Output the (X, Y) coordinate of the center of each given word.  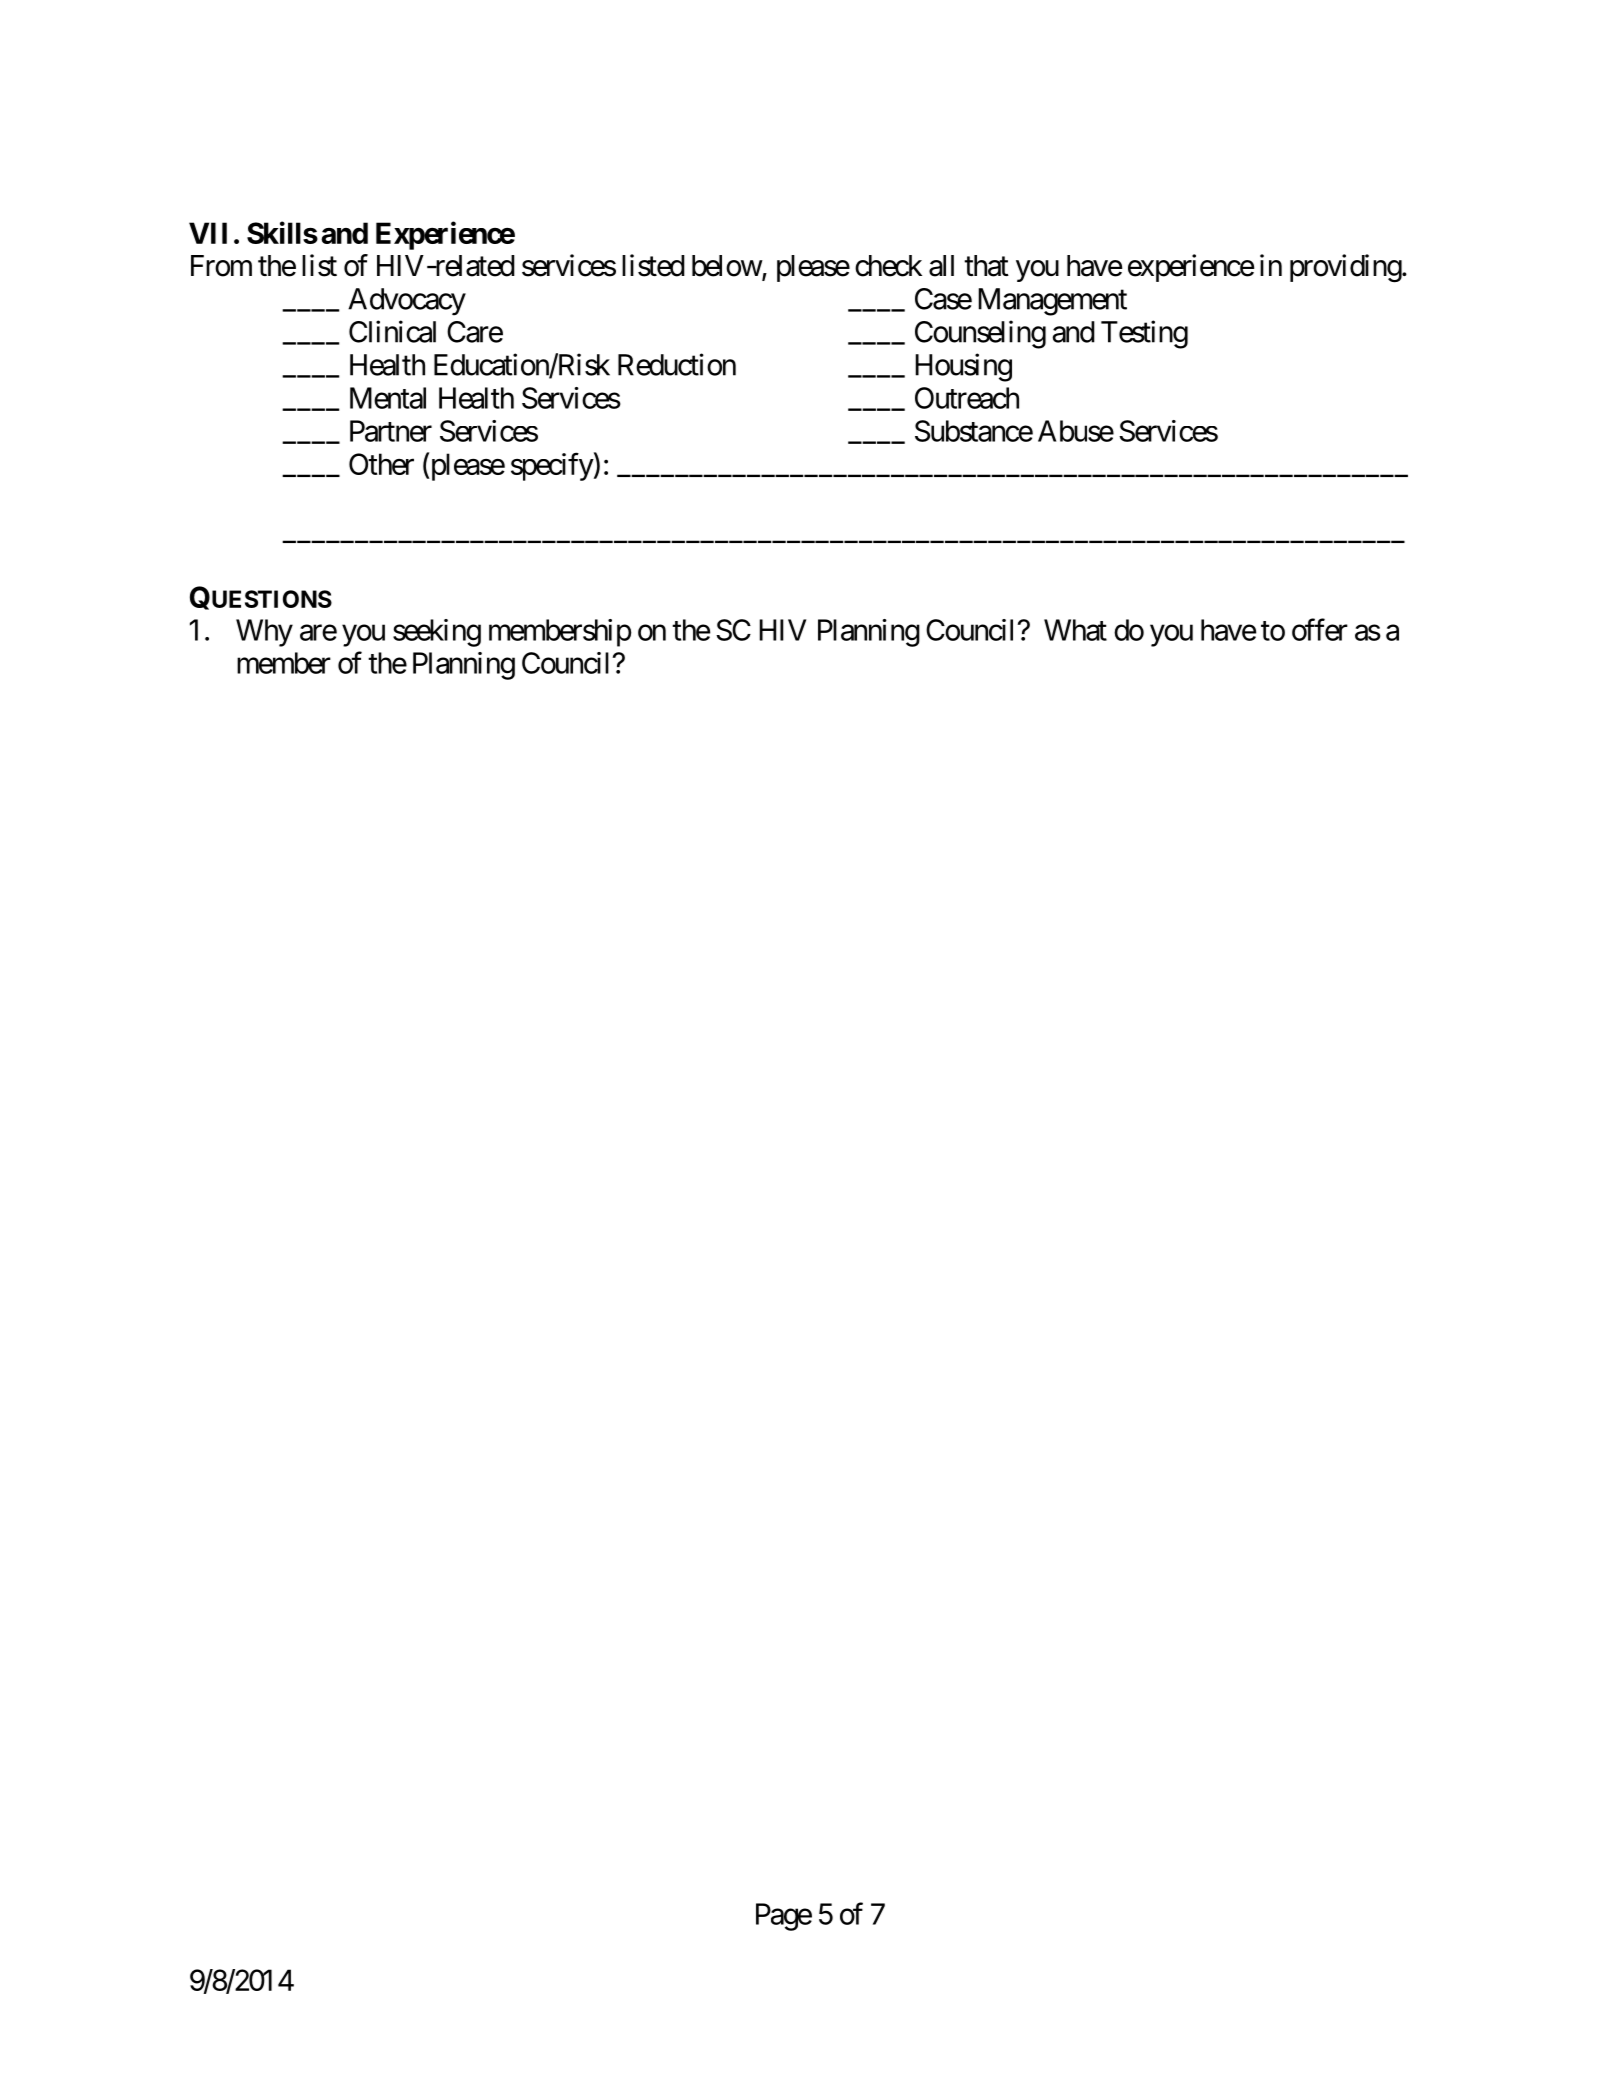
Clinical (392, 331)
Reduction (677, 364)
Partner (391, 431)
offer (1320, 629)
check (888, 266)
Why (264, 633)
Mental (388, 398)
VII (208, 233)
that (986, 266)
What (1075, 630)
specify (552, 467)
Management (1052, 302)
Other (381, 464)
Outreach (967, 398)
